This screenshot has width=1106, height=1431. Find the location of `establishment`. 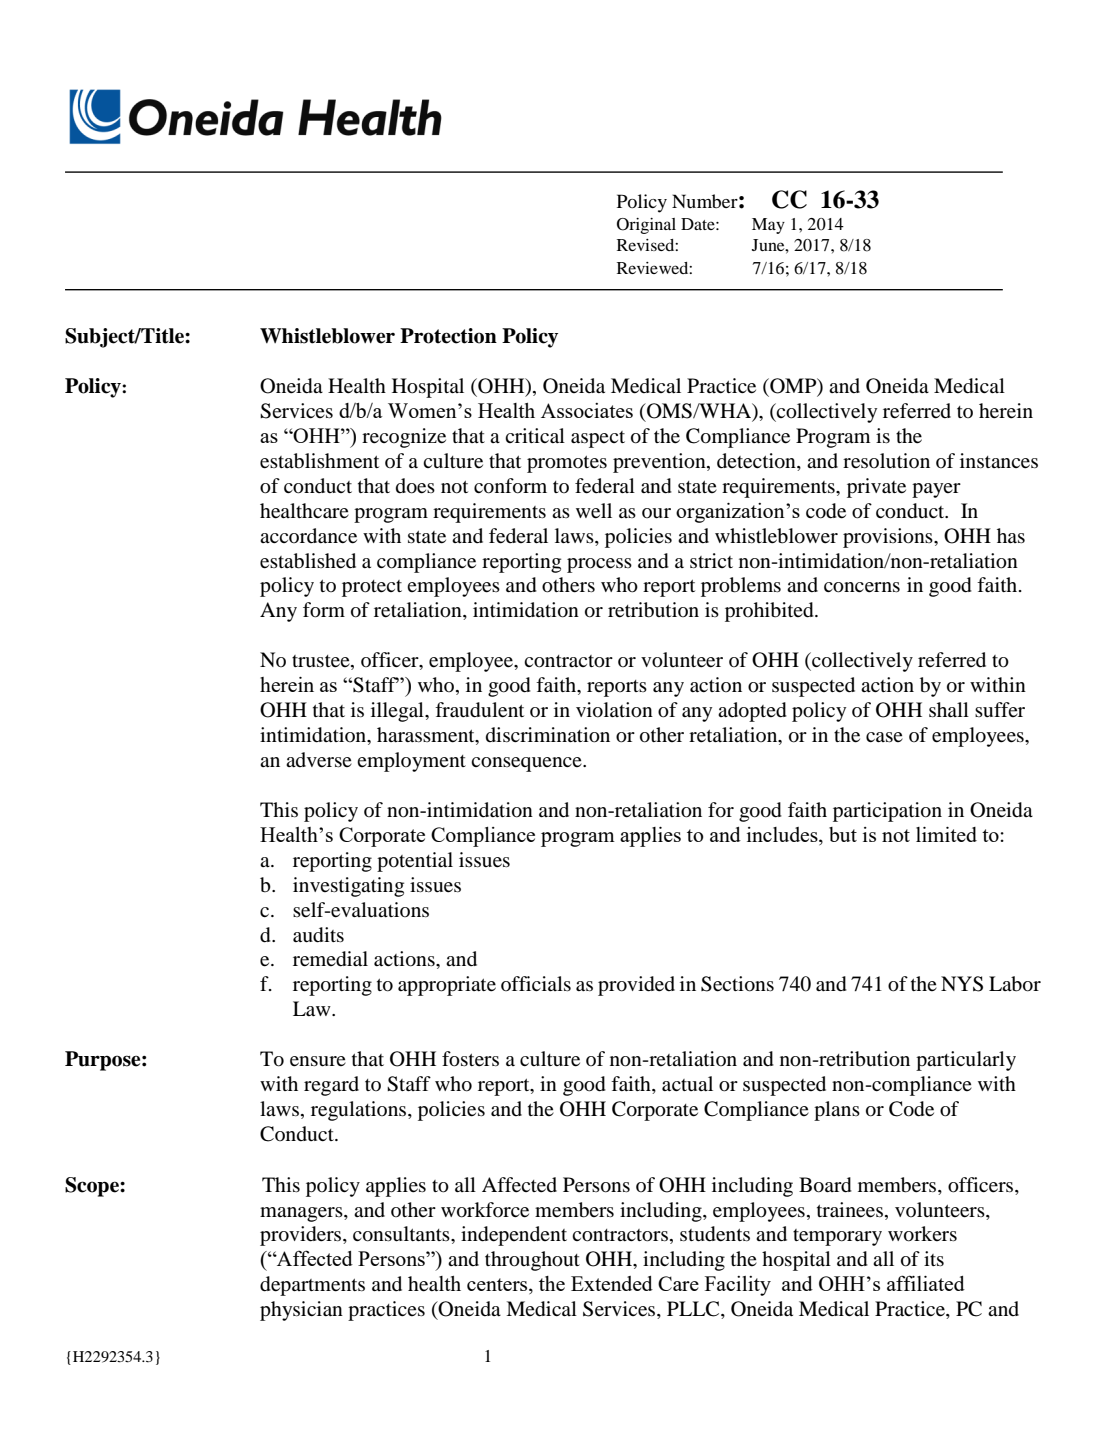

establishment is located at coordinates (319, 461).
